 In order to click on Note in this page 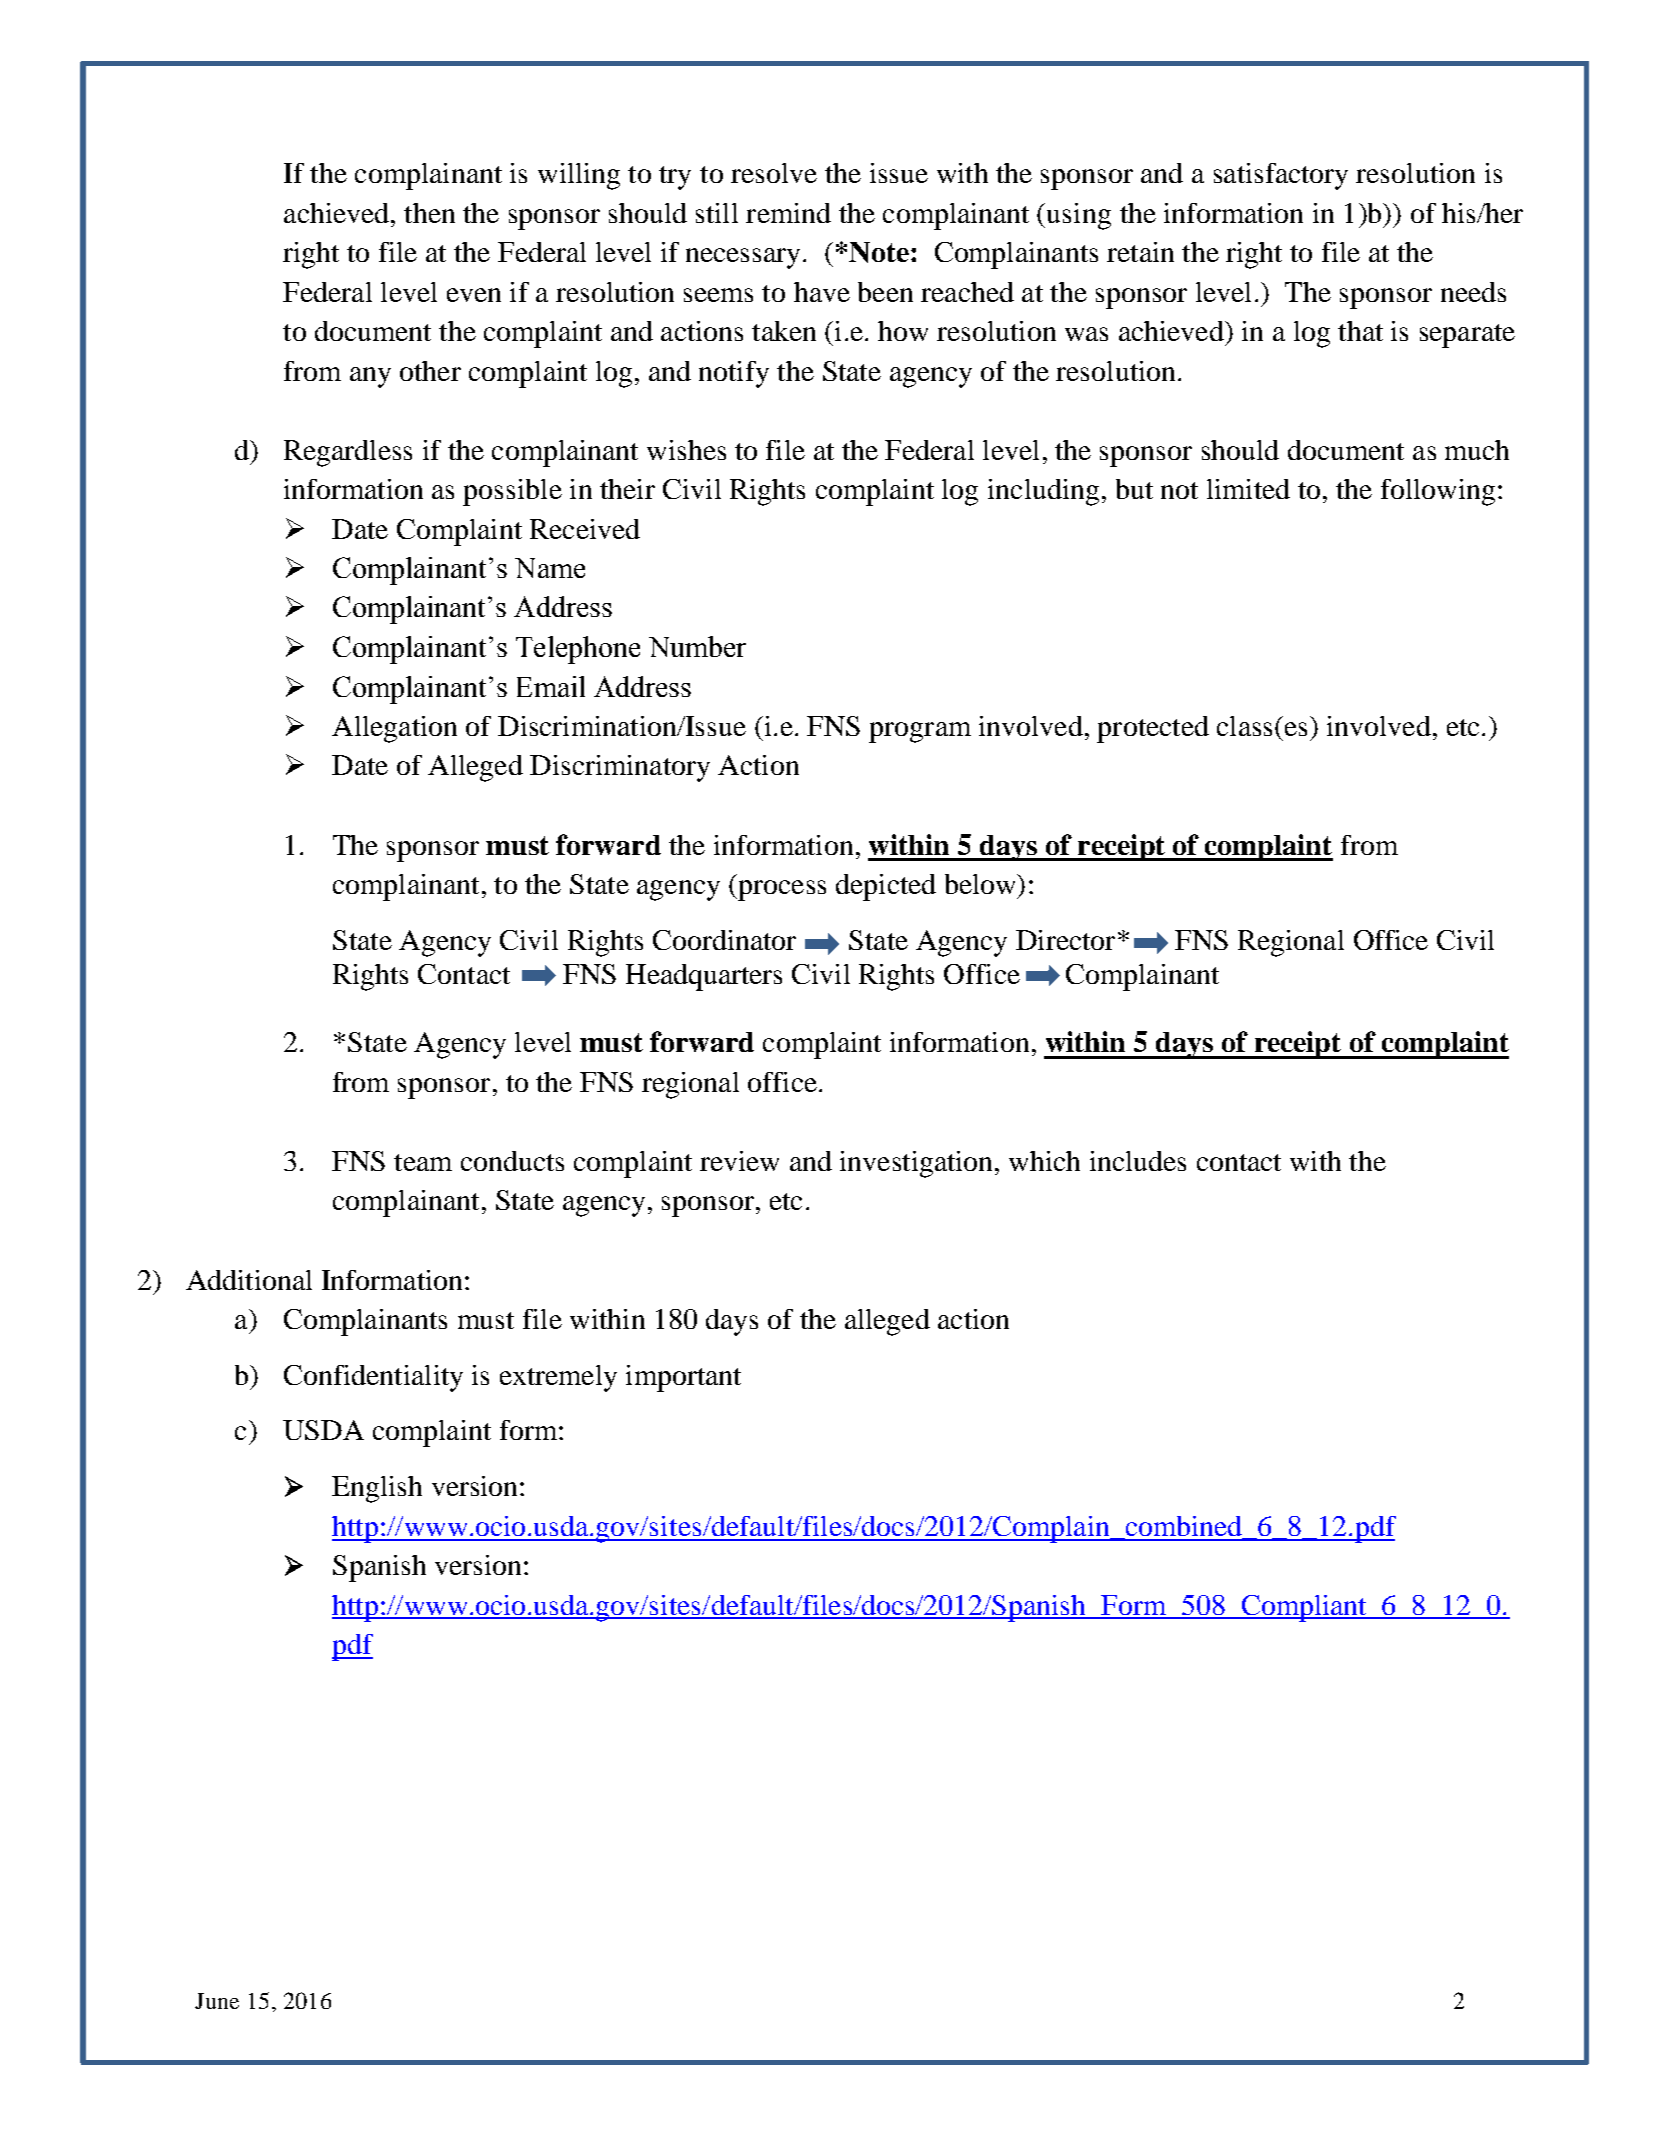, I will do `click(879, 252)`.
